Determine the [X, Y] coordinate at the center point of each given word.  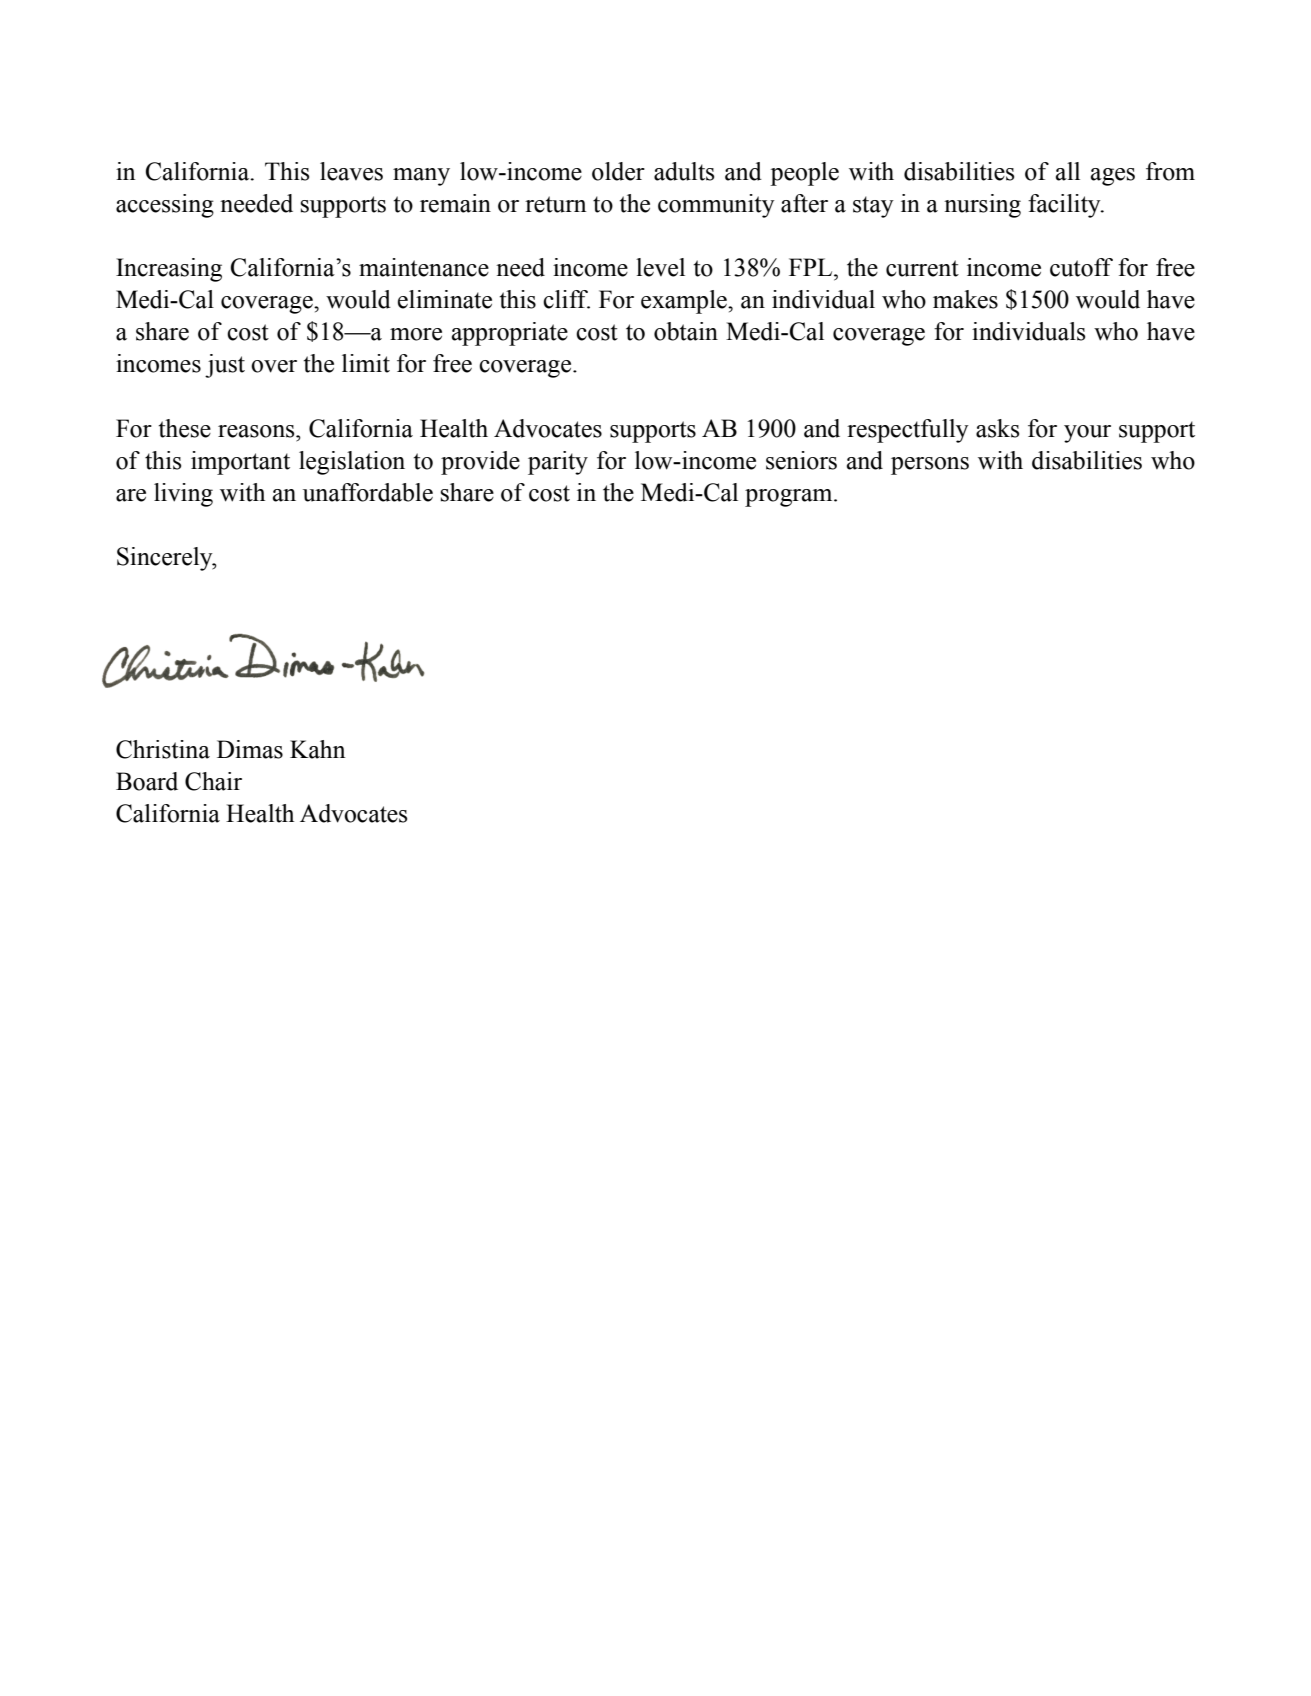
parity [558, 463]
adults [684, 171]
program [790, 498]
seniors [801, 460]
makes [965, 299]
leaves [351, 171]
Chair [213, 781]
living [183, 495]
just [225, 366]
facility [1065, 206]
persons [930, 466]
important [240, 463]
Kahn [318, 749]
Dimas [250, 749]
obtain [686, 331]
